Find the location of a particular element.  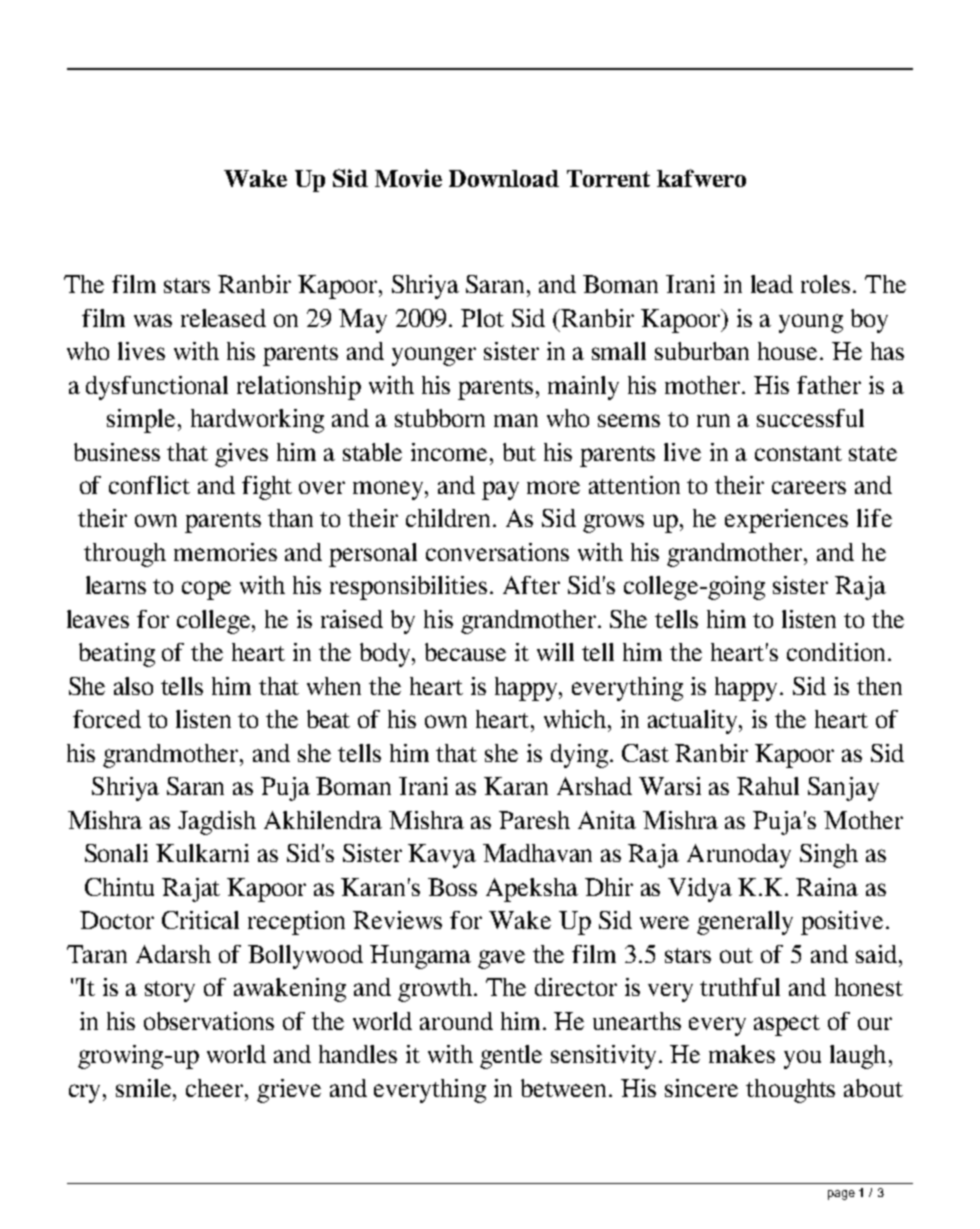

conversations is located at coordinates (497, 552).
